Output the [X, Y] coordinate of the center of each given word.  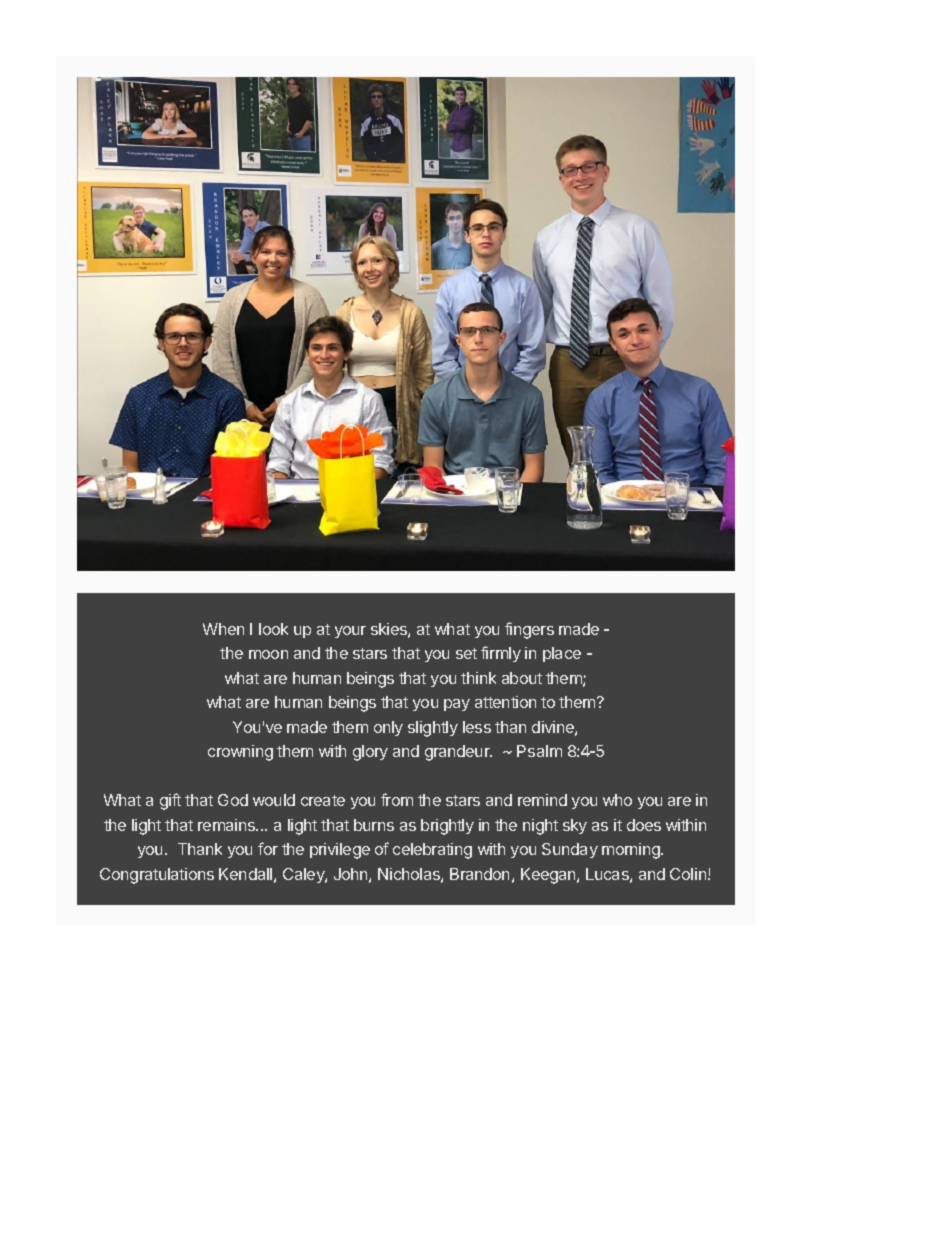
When [223, 629]
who [617, 800]
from [397, 799]
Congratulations [157, 876]
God [233, 800]
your [350, 632]
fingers [529, 630]
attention [505, 702]
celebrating [432, 851]
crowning [240, 753]
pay [457, 705]
